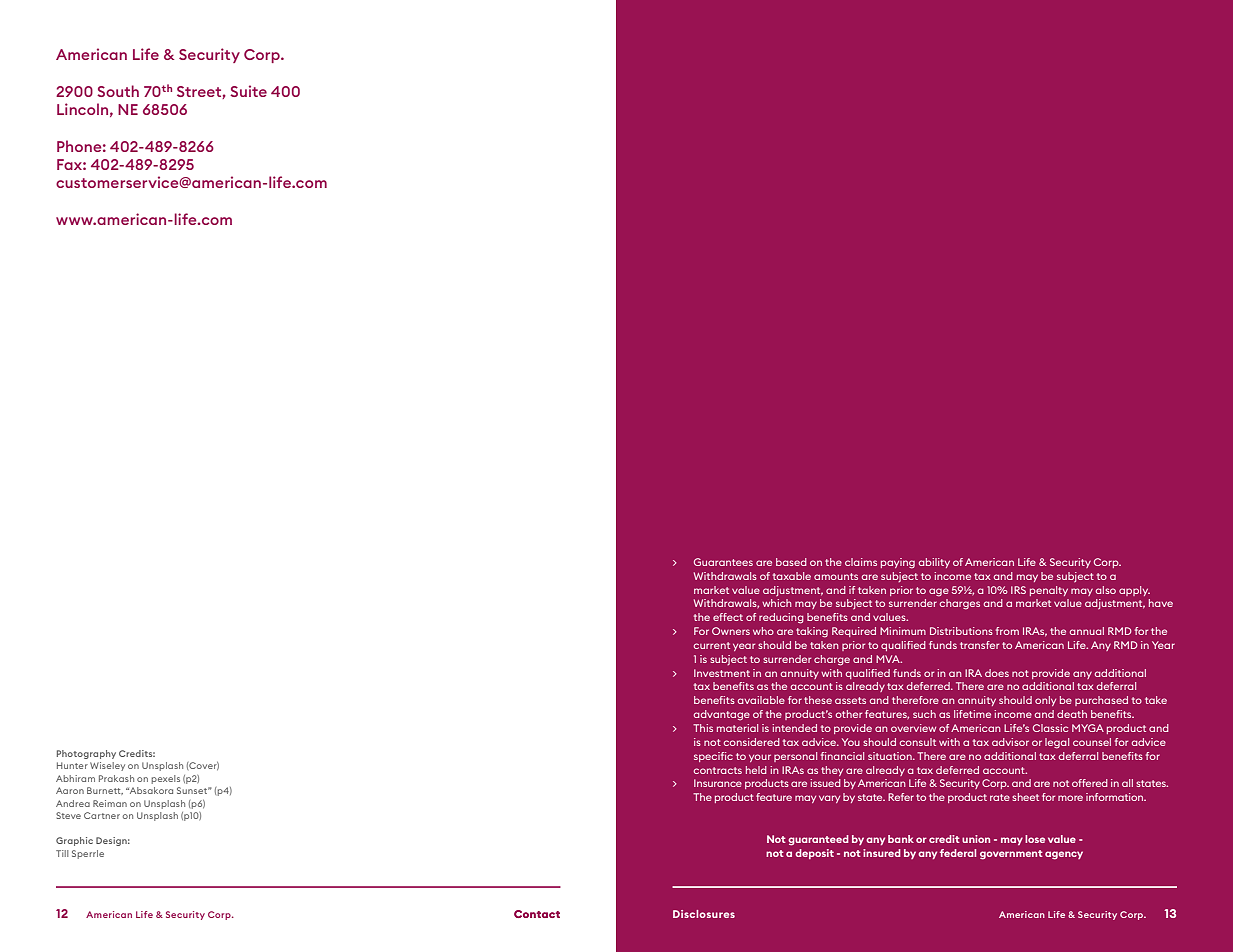 The width and height of the image is (1233, 952). Describe the element at coordinates (537, 914) in the image. I see `Contact` at that location.
